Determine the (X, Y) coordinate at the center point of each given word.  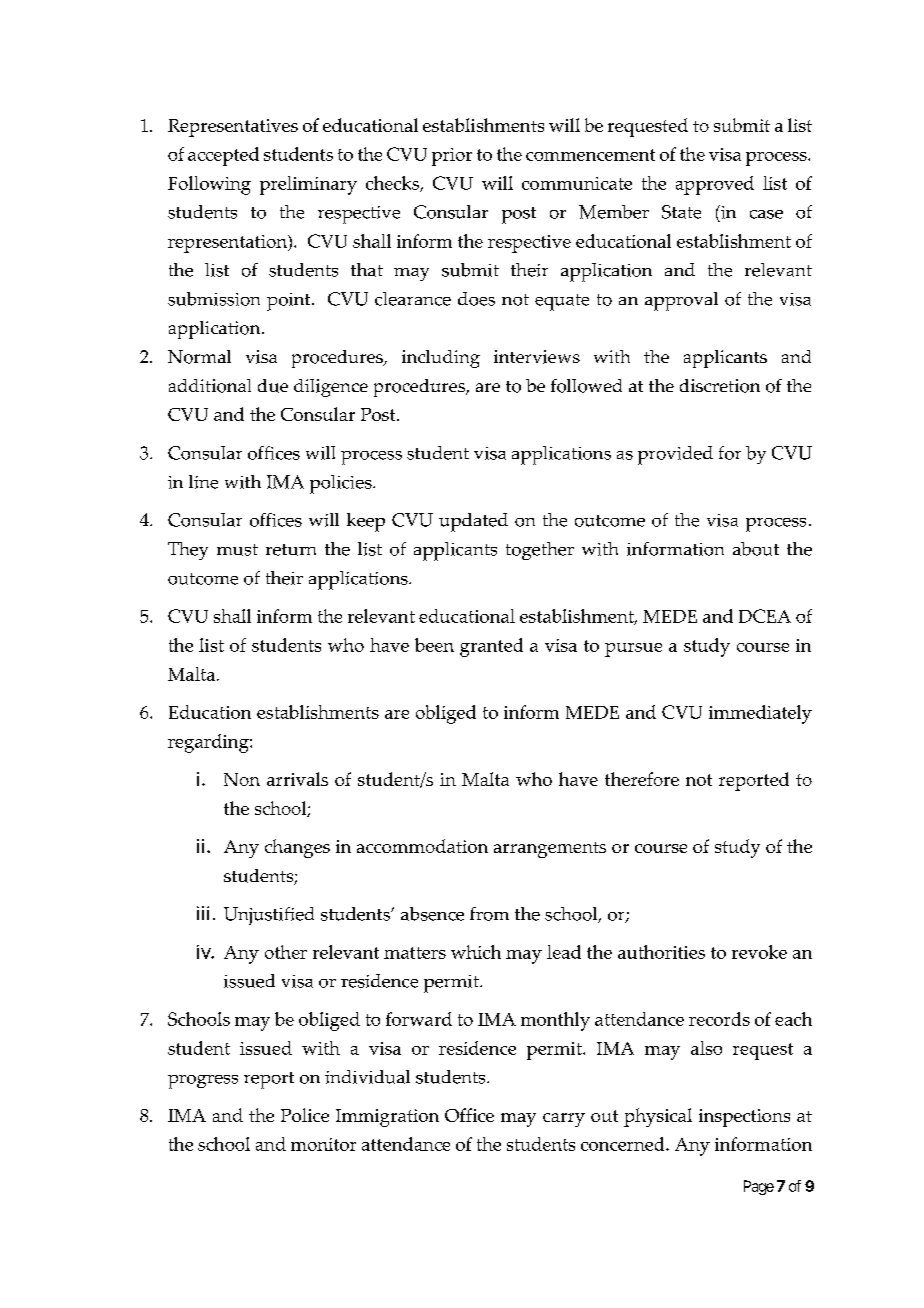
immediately (760, 714)
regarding (209, 743)
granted (491, 647)
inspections (744, 1118)
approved (715, 185)
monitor (323, 1144)
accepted (223, 156)
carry (564, 1120)
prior (452, 157)
